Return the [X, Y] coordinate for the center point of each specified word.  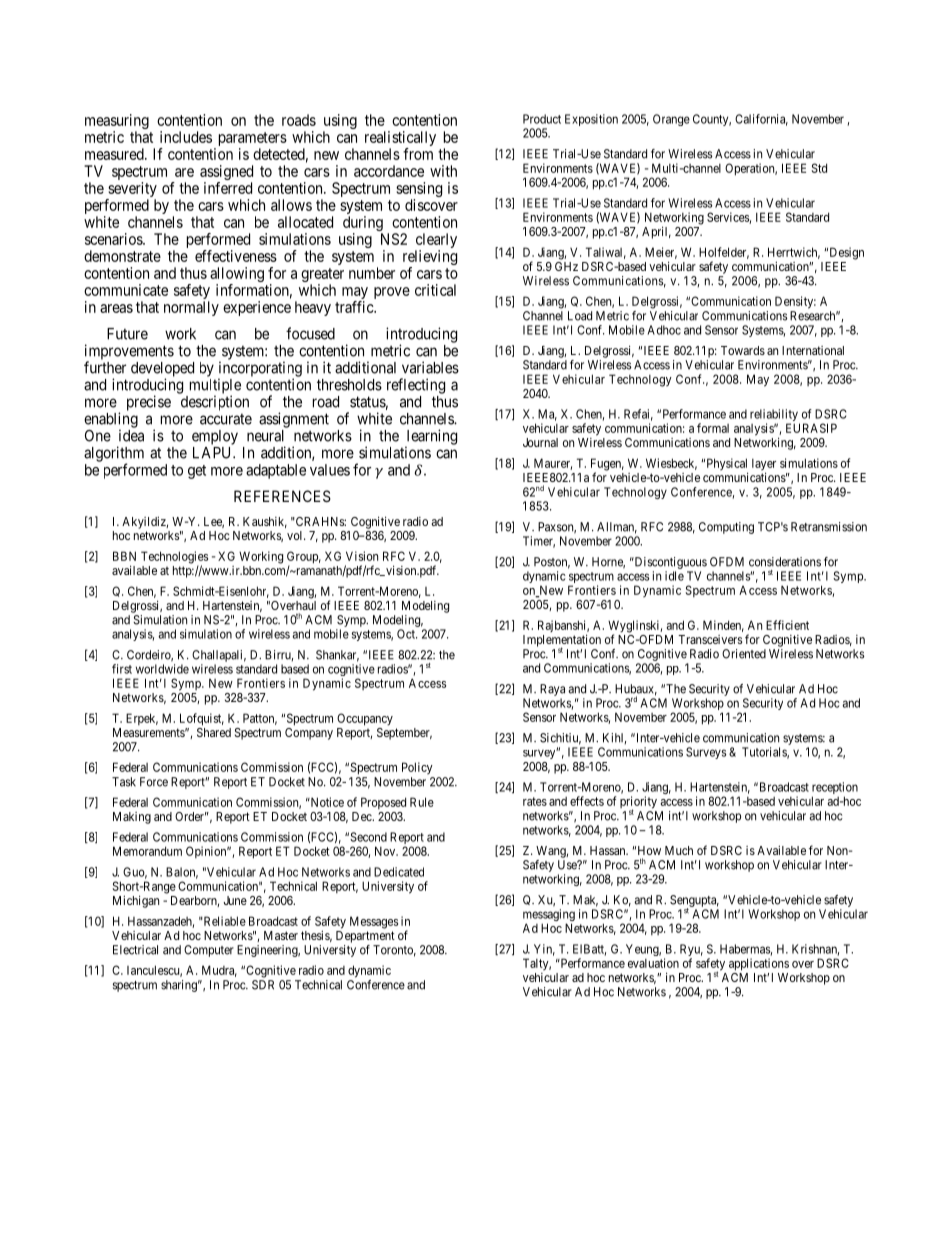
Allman [617, 528]
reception [835, 789]
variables [430, 367]
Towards [743, 350]
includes [186, 137]
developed [162, 370]
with [443, 171]
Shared [214, 732]
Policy [417, 768]
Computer [209, 951]
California [761, 120]
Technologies [174, 558]
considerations [785, 562]
